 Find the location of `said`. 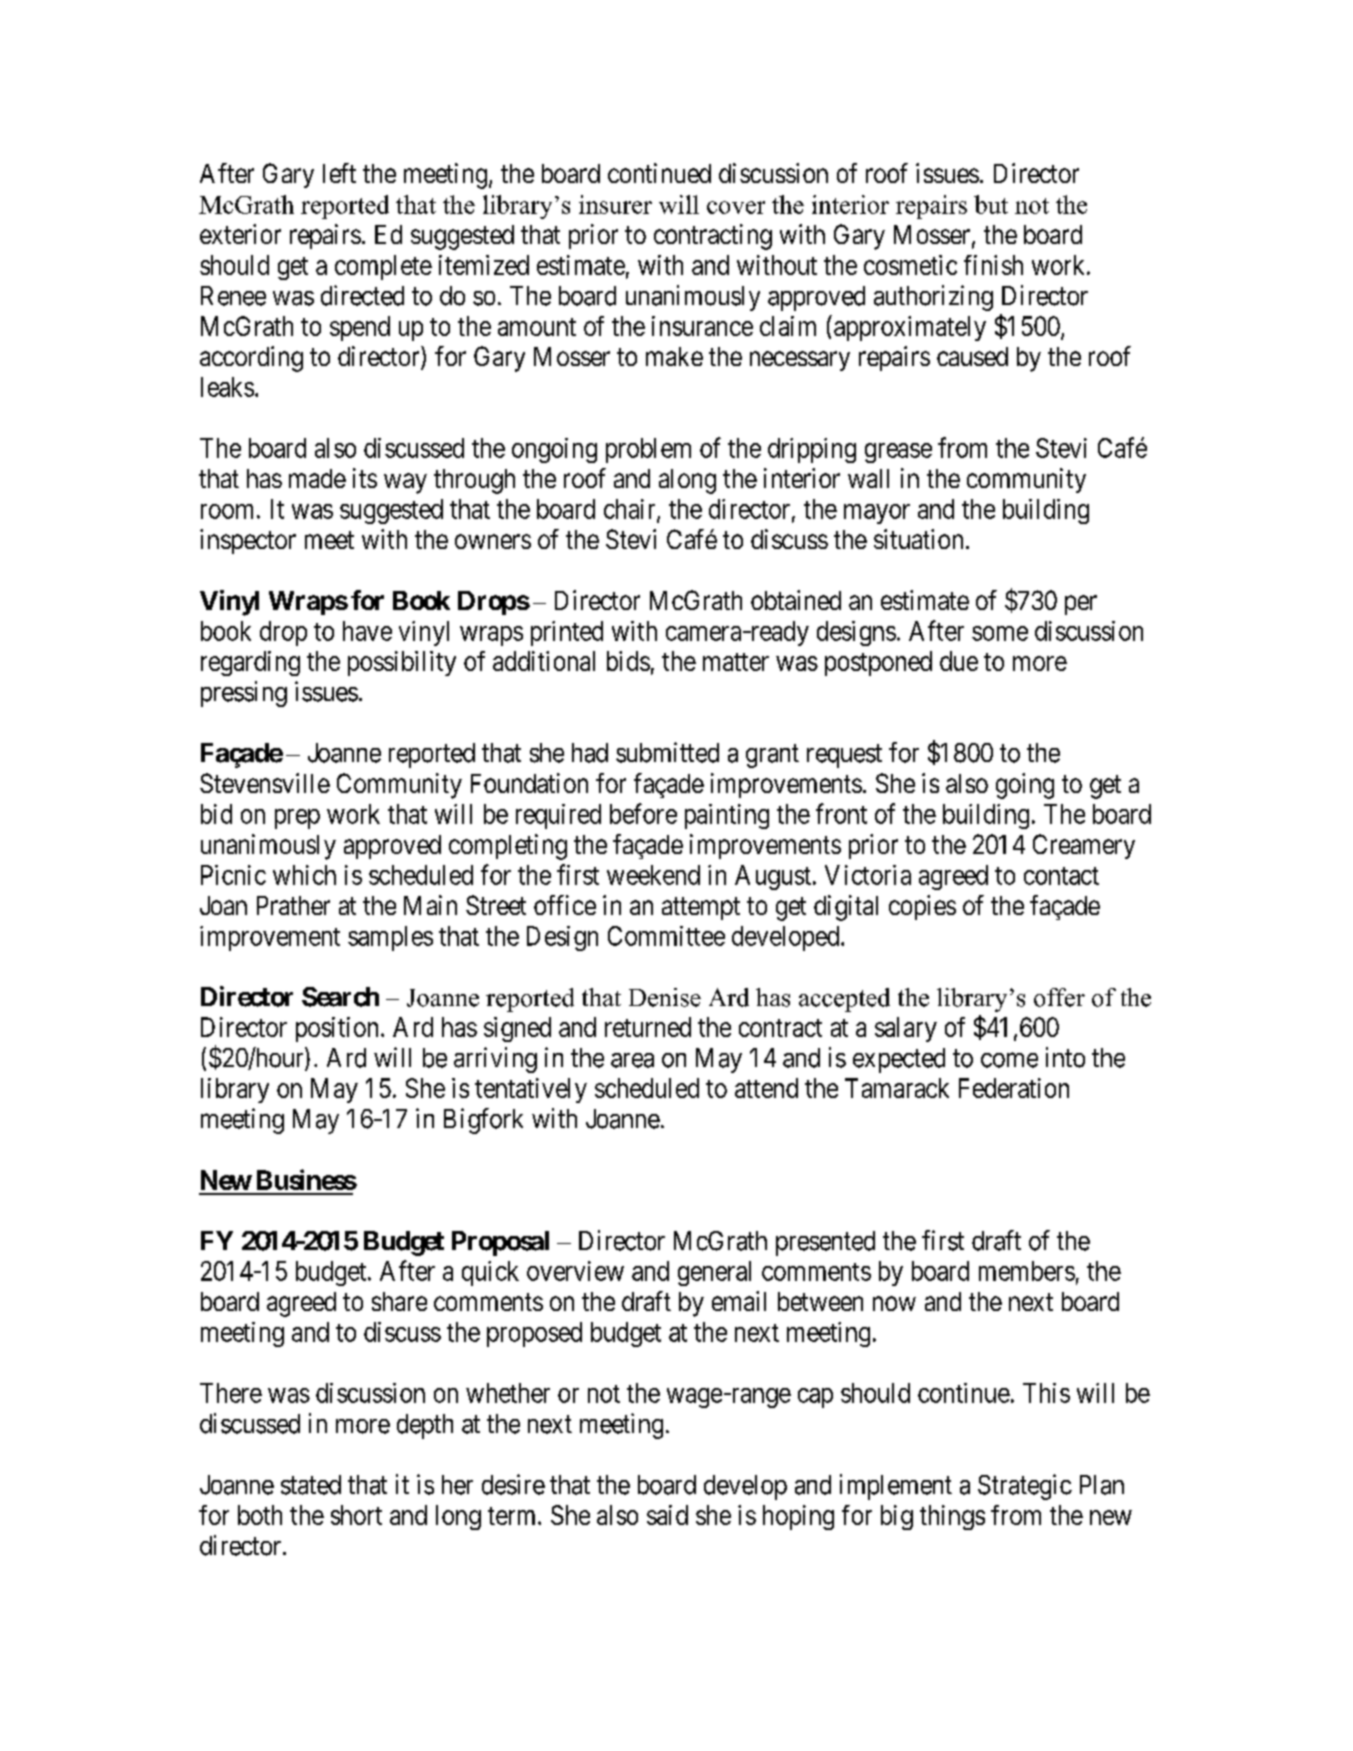

said is located at coordinates (667, 1515).
